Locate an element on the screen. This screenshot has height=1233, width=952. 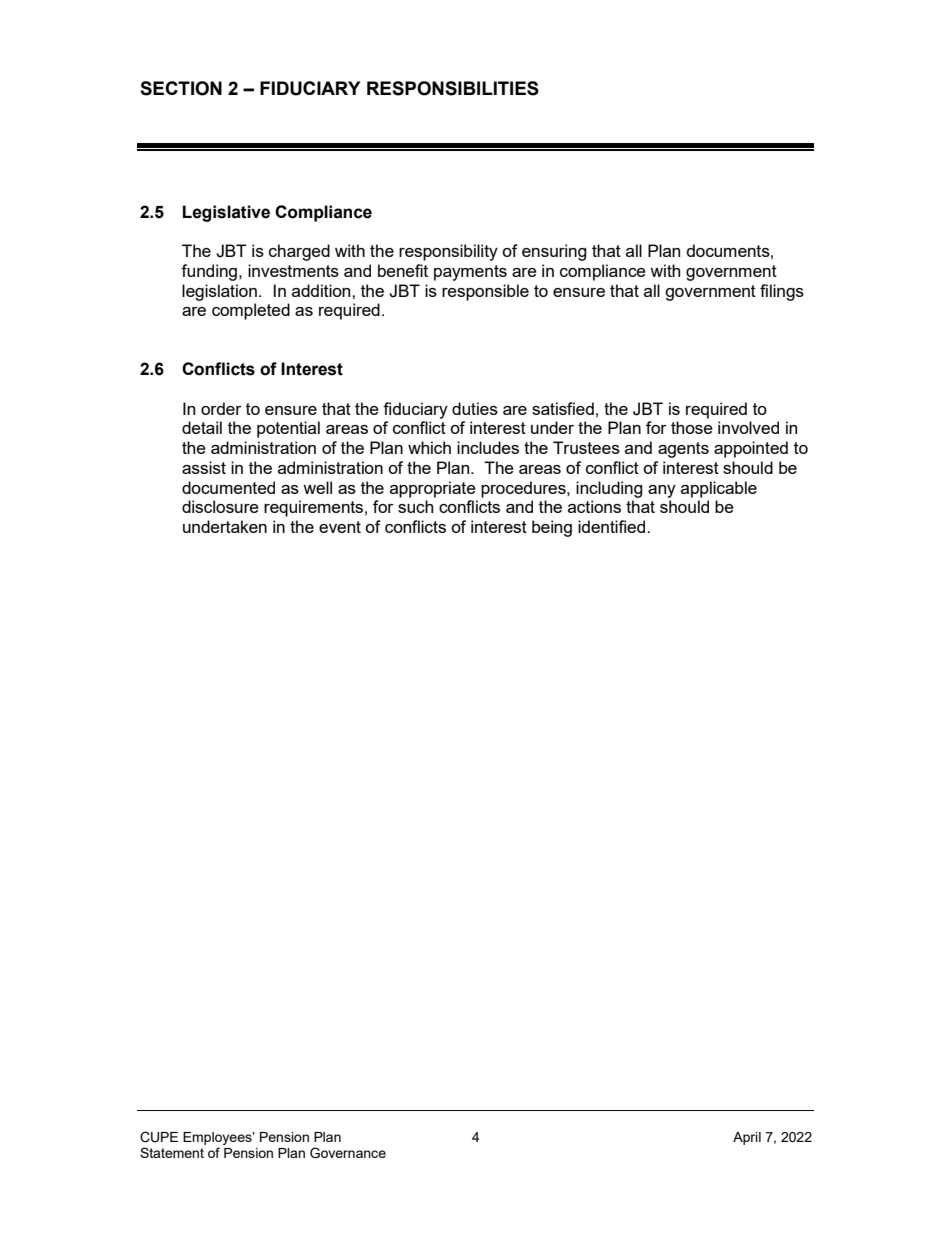
SECTION is located at coordinates (181, 88).
